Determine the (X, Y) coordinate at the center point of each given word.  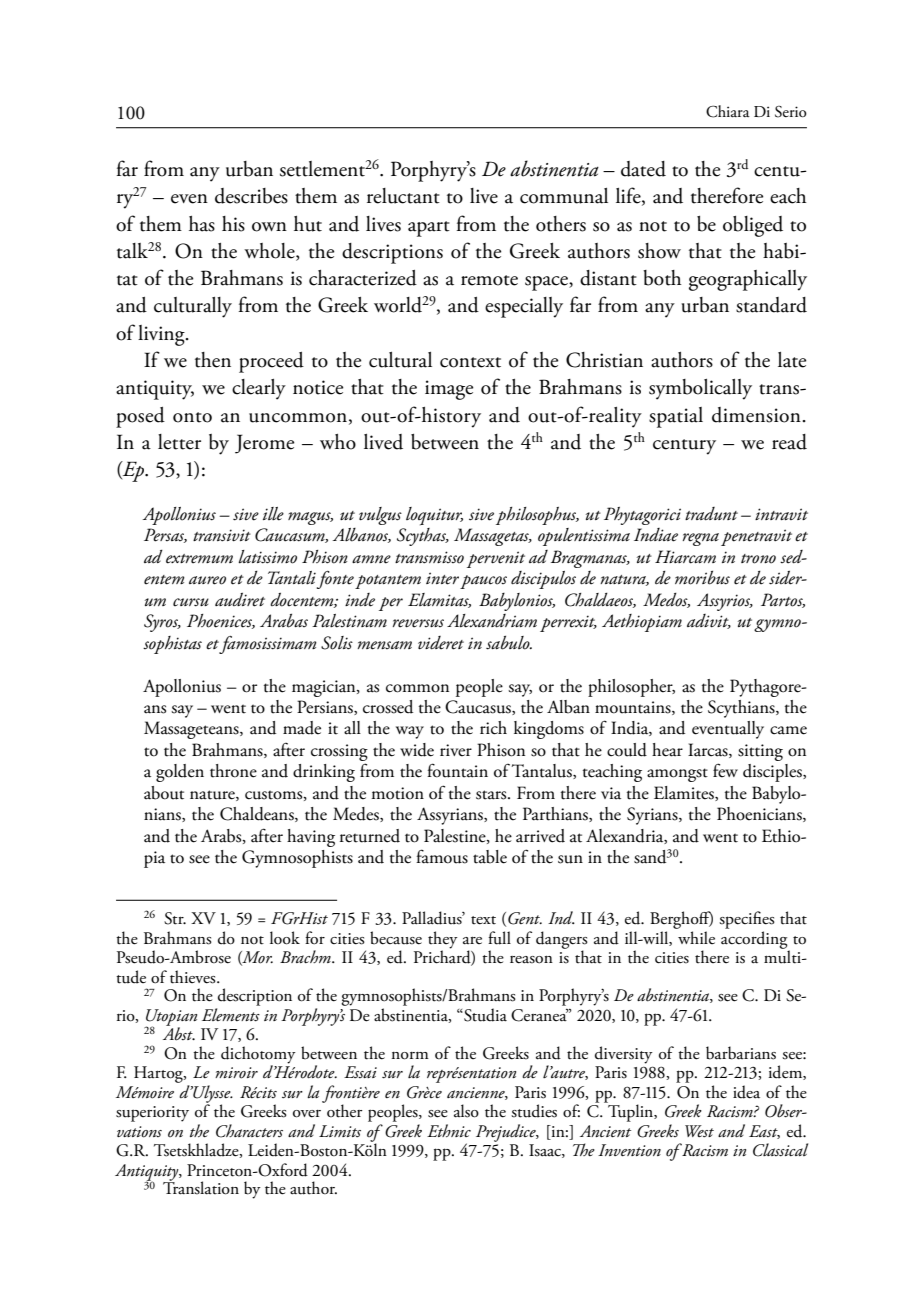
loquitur (434, 516)
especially (524, 307)
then (213, 360)
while (696, 937)
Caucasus (479, 707)
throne (233, 771)
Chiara (728, 111)
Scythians (742, 709)
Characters (249, 1131)
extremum (199, 559)
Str (175, 918)
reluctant (403, 196)
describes (251, 196)
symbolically (700, 389)
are (472, 941)
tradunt (711, 514)
